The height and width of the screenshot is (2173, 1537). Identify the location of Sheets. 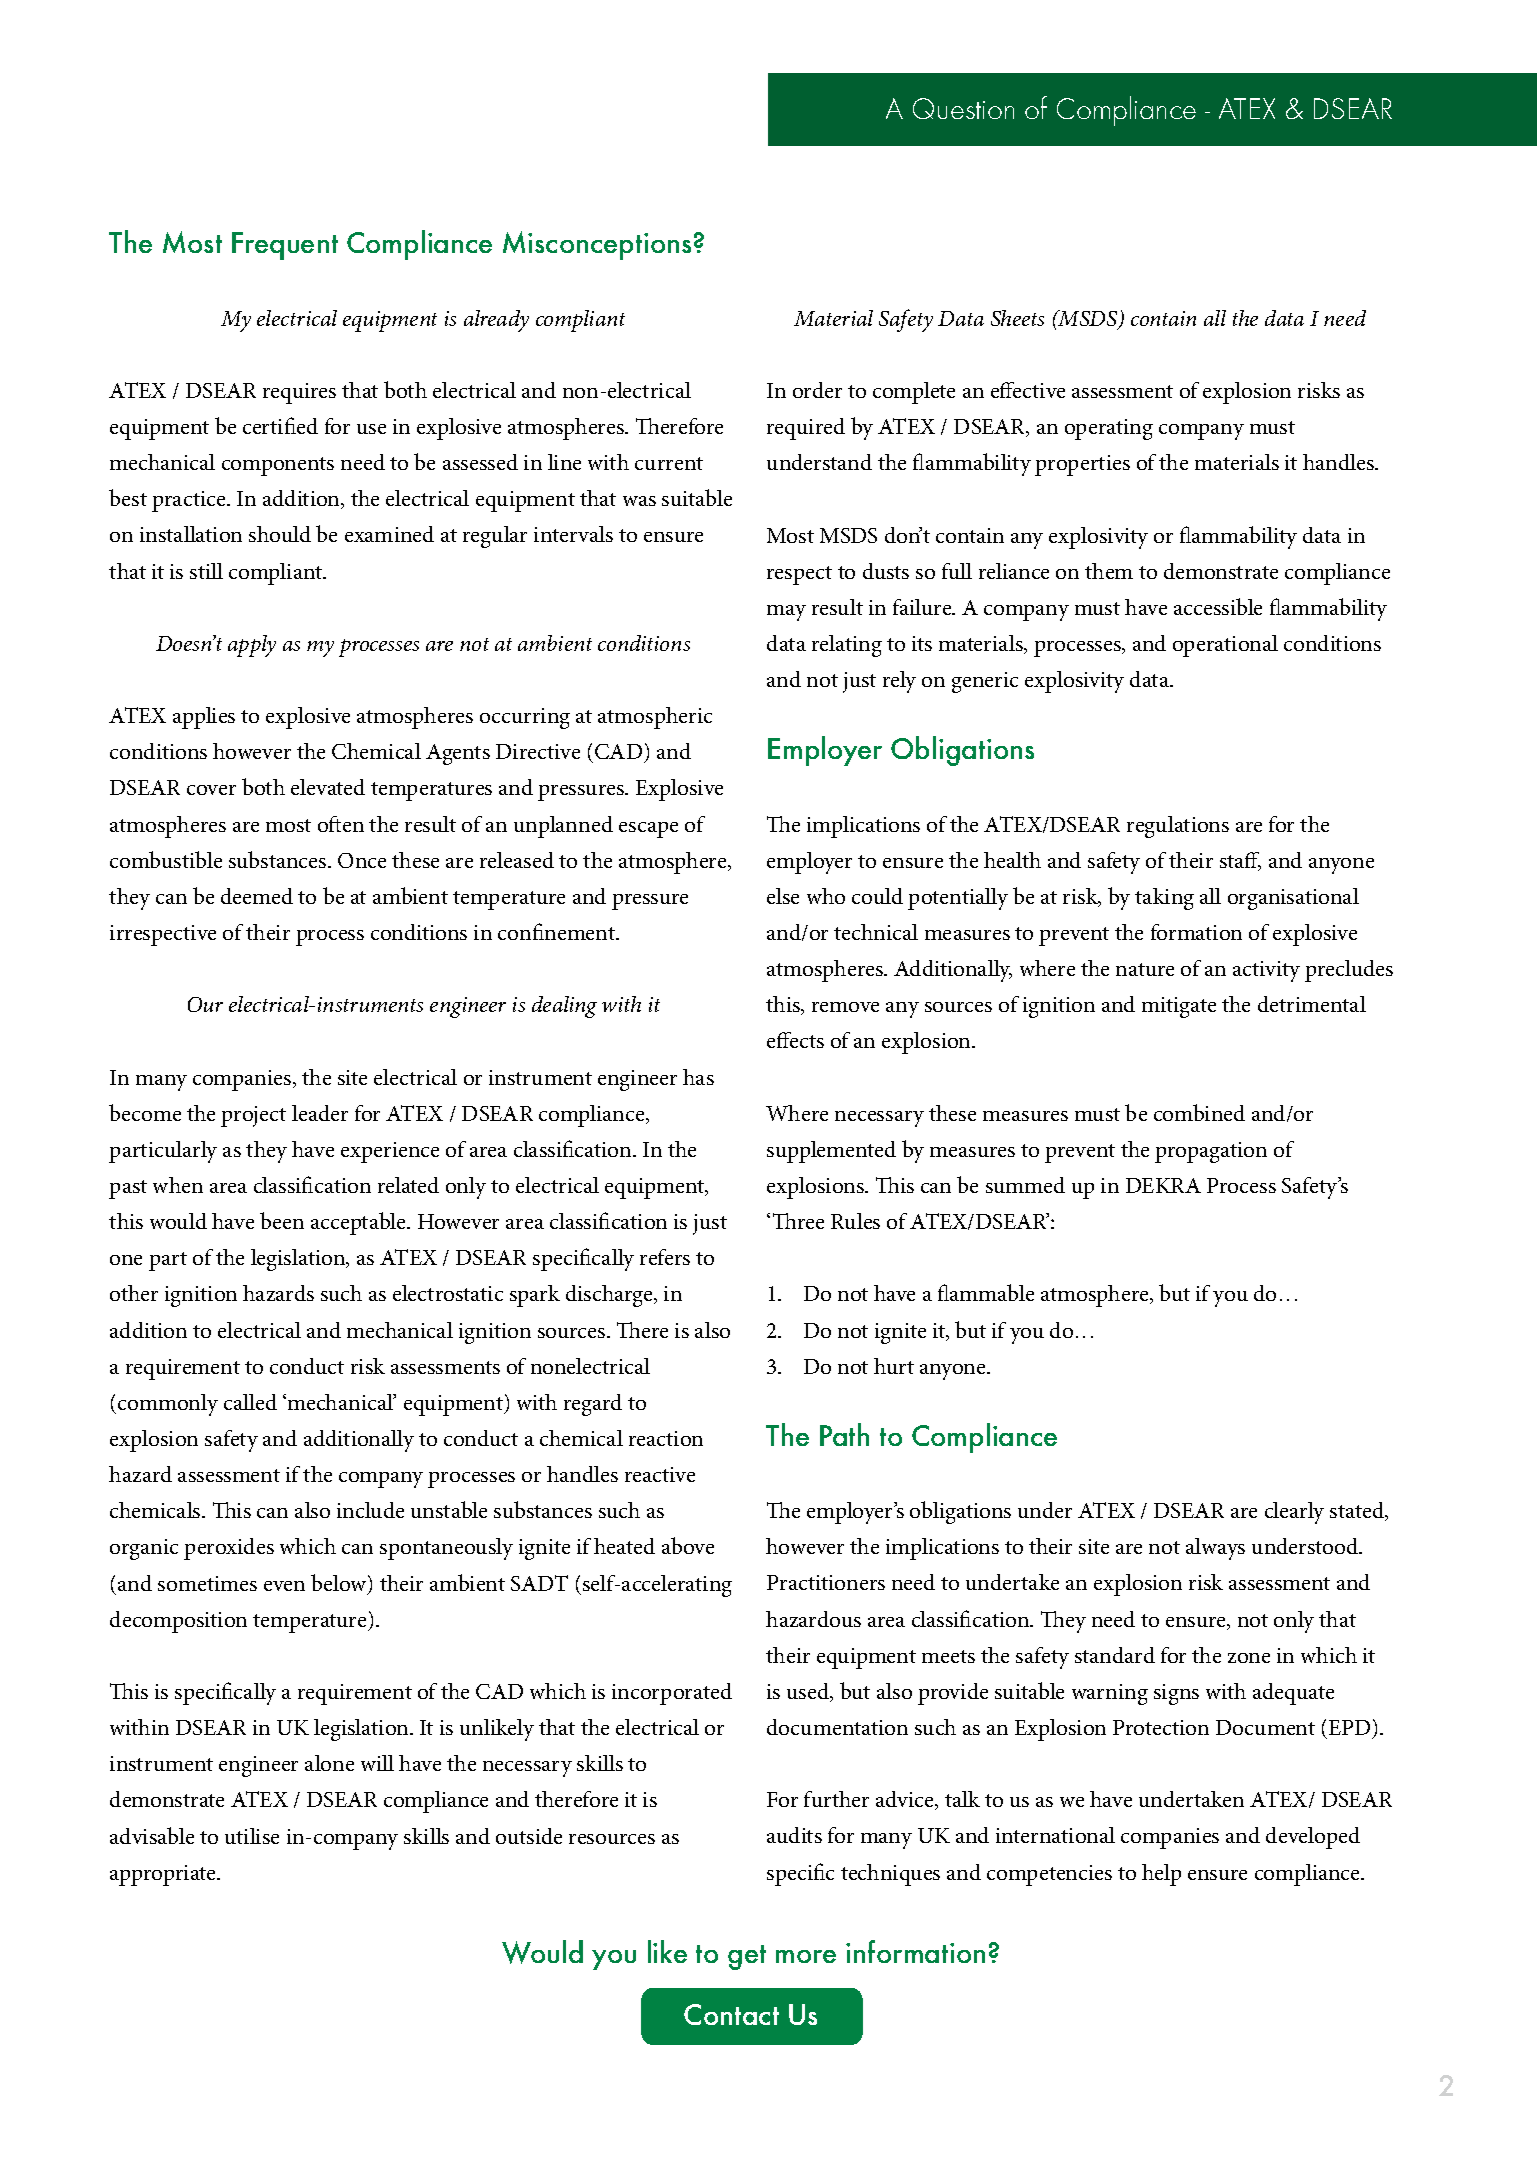
(1017, 318).
